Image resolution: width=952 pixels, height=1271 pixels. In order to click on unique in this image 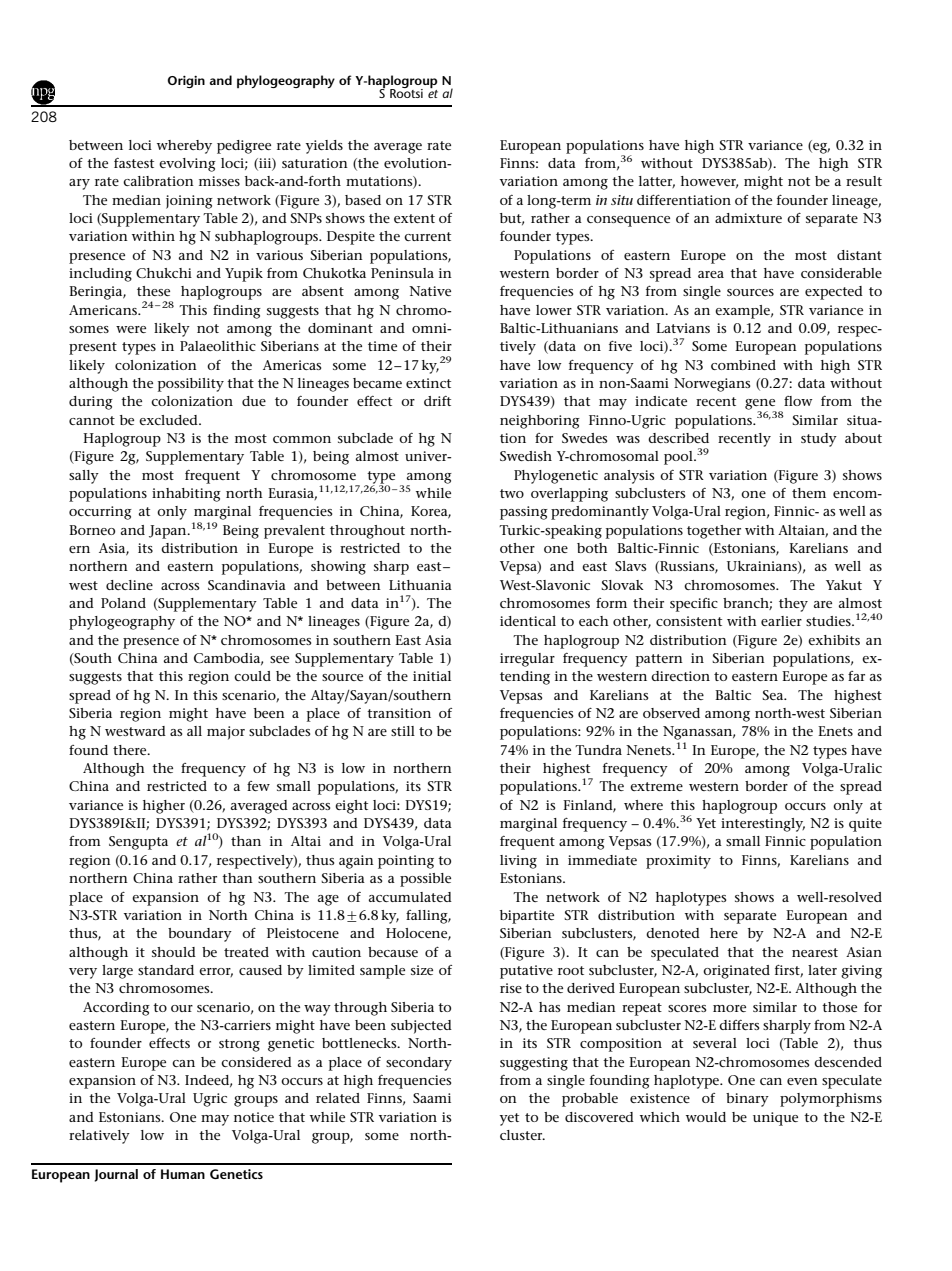, I will do `click(775, 1119)`.
